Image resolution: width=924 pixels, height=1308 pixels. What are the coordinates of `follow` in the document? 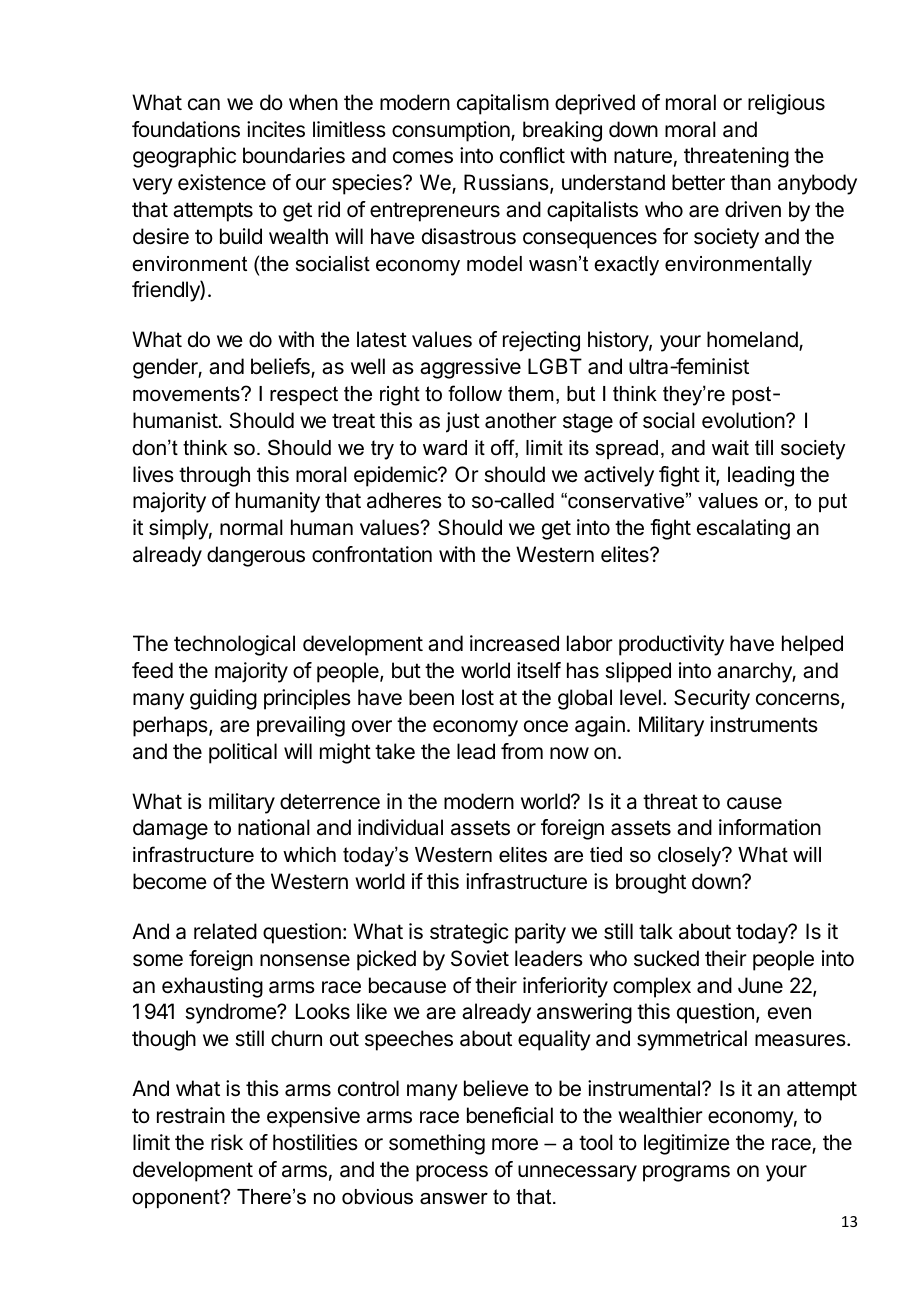 It's located at (475, 393).
